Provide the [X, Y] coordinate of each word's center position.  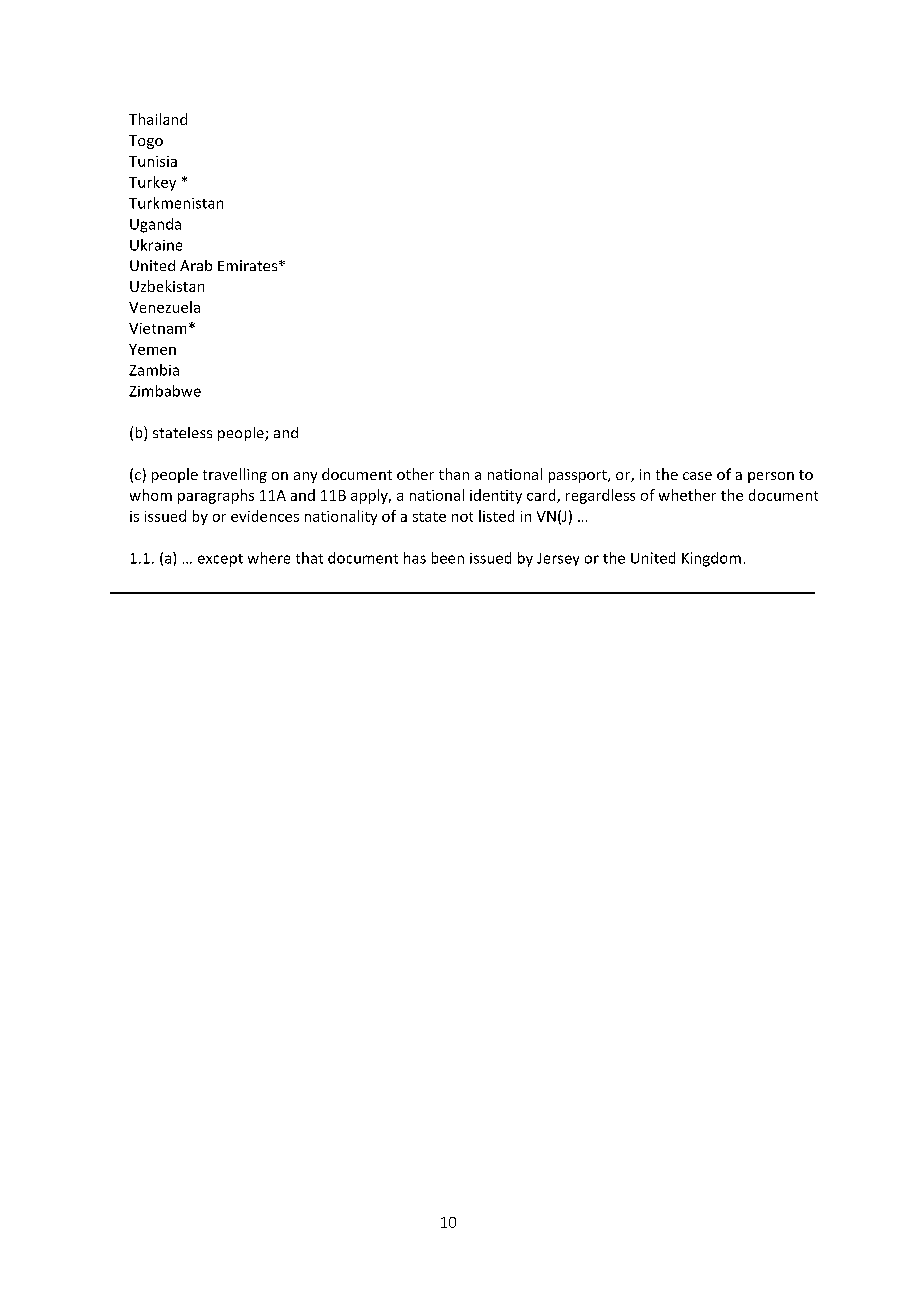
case [697, 476]
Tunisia [153, 161]
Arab [196, 265]
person [771, 477]
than [454, 474]
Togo [146, 142]
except [220, 560]
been [448, 558]
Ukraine [156, 245]
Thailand [158, 119]
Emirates [249, 265]
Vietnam [157, 328]
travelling [235, 475]
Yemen [152, 349]
